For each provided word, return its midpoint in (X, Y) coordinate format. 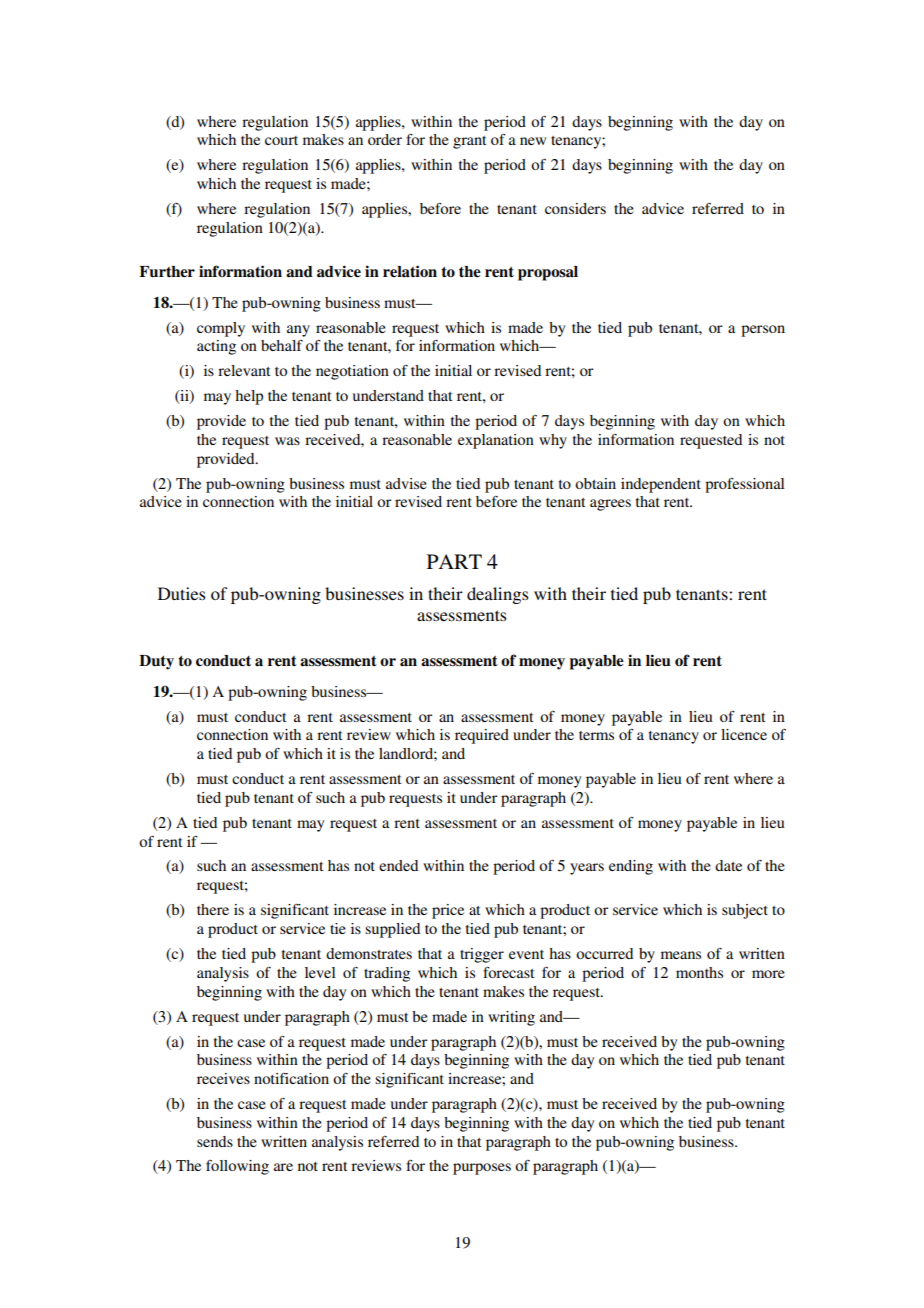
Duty (156, 662)
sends (215, 1141)
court (281, 140)
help (249, 397)
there (213, 909)
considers (575, 208)
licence (744, 734)
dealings (498, 595)
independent (661, 485)
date (728, 865)
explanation (496, 441)
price (448, 911)
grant (469, 142)
